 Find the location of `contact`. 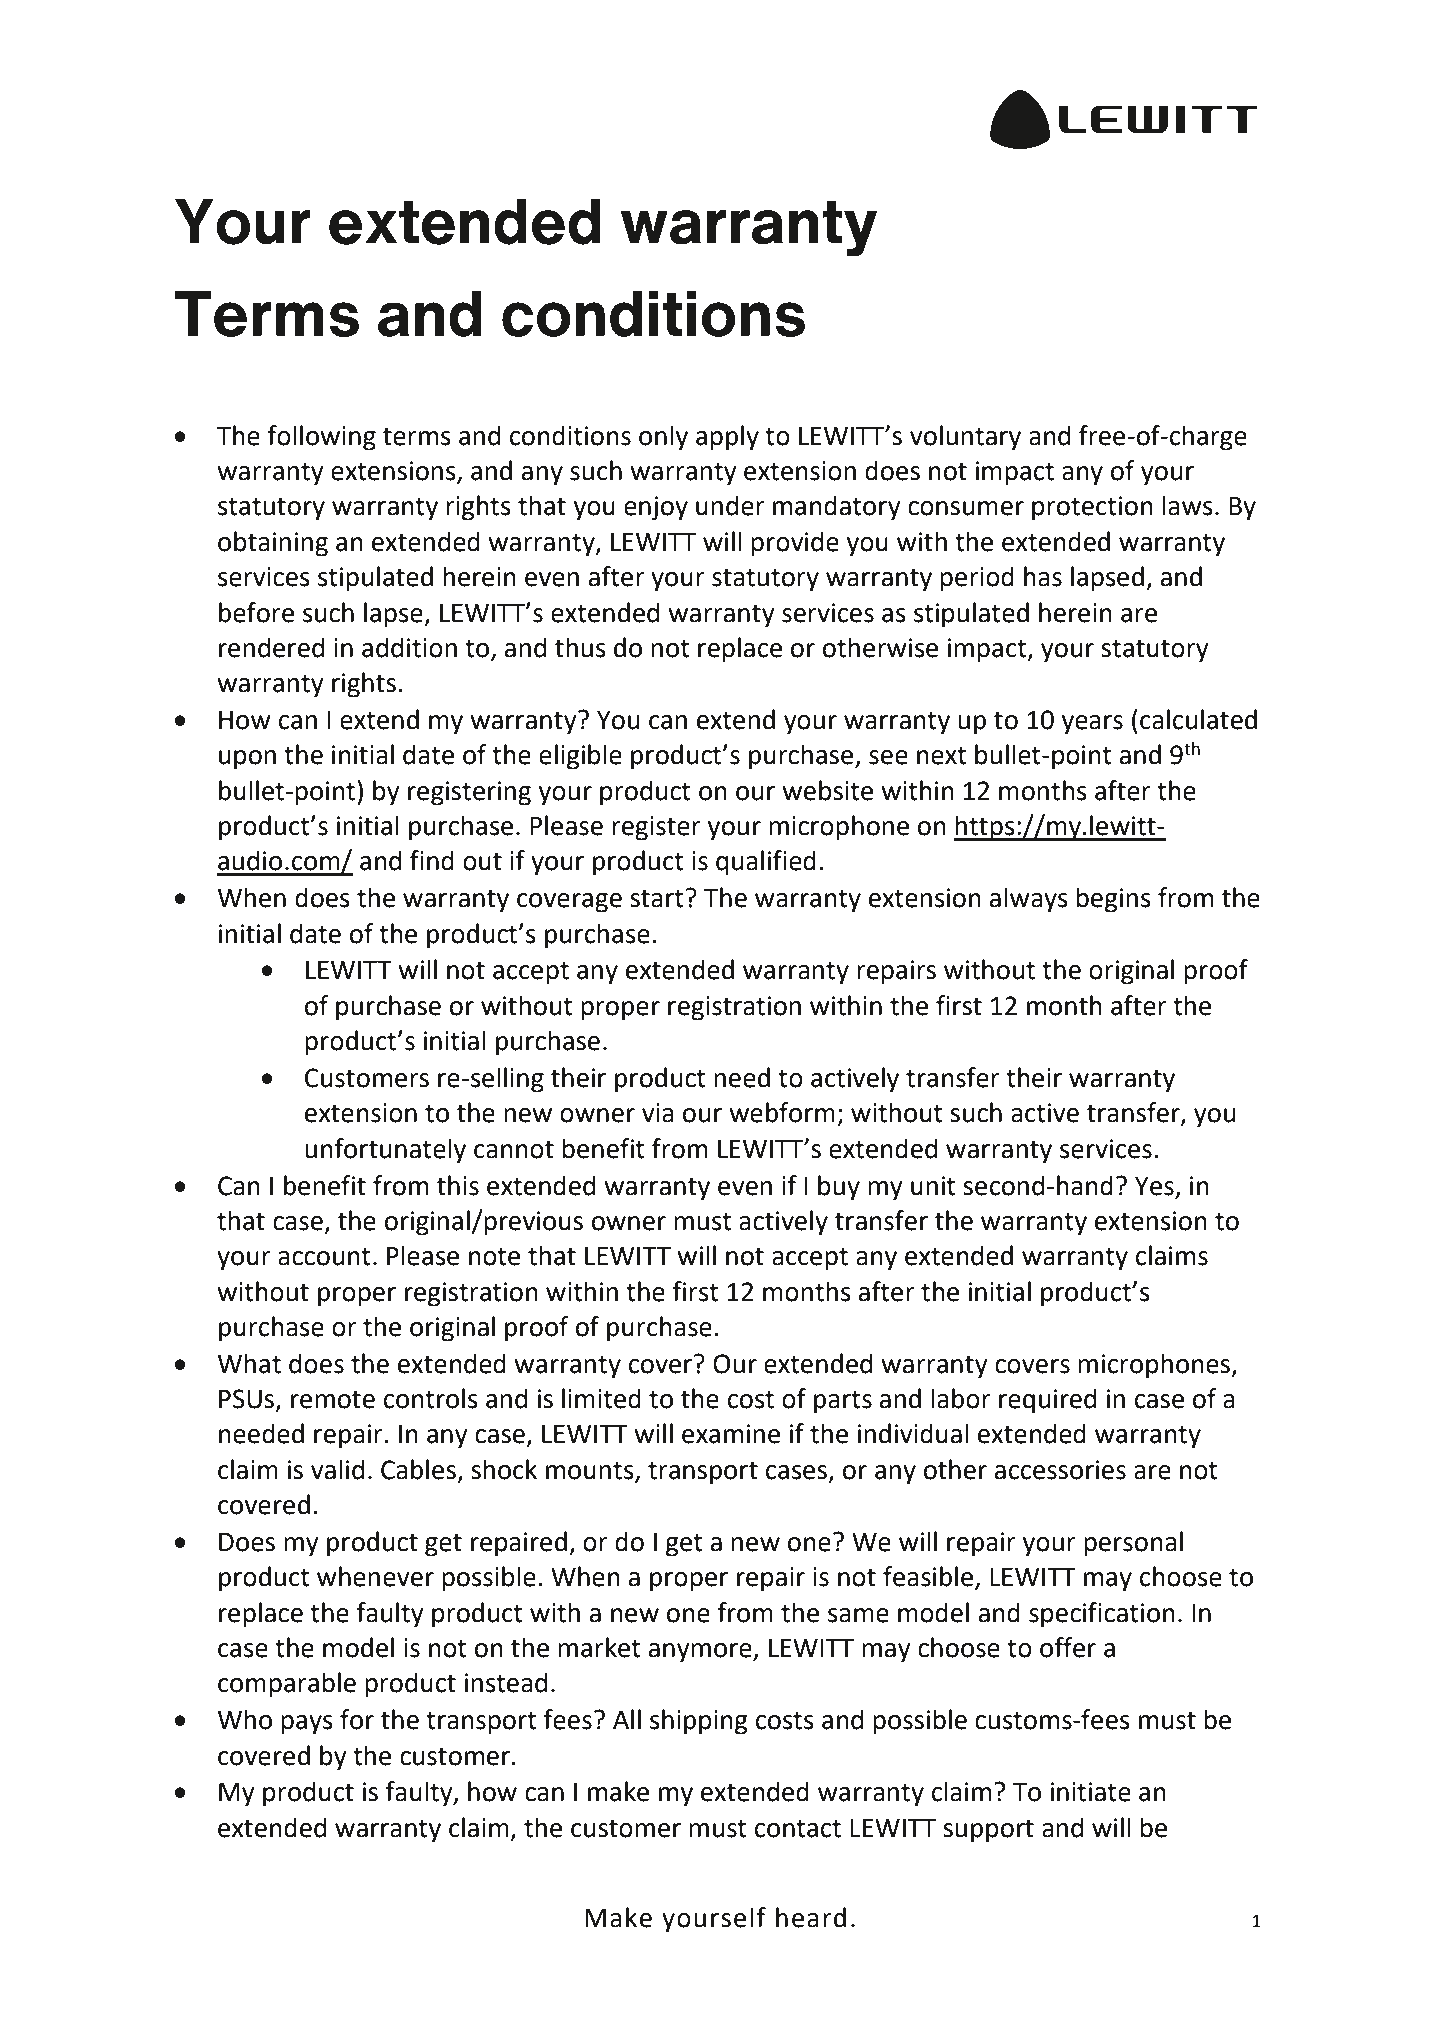

contact is located at coordinates (798, 1829).
